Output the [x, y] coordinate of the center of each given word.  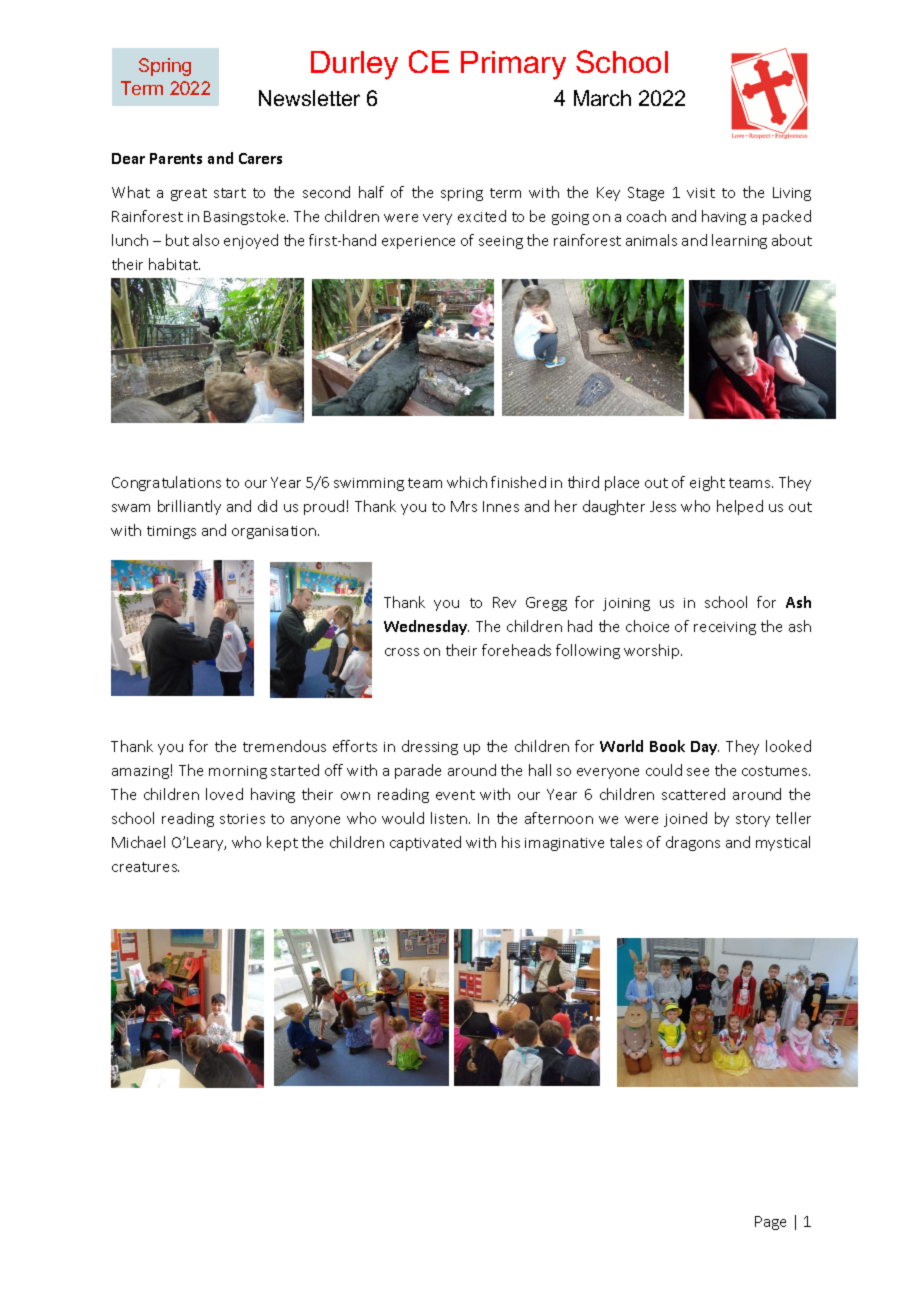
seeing [501, 242]
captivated [425, 843]
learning [739, 241]
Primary [513, 65]
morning [238, 772]
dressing [430, 747]
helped [740, 507]
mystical [783, 843]
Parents [176, 158]
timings [171, 532]
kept [282, 843]
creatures [145, 867]
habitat [174, 264]
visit [701, 193]
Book [667, 746]
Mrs [464, 506]
